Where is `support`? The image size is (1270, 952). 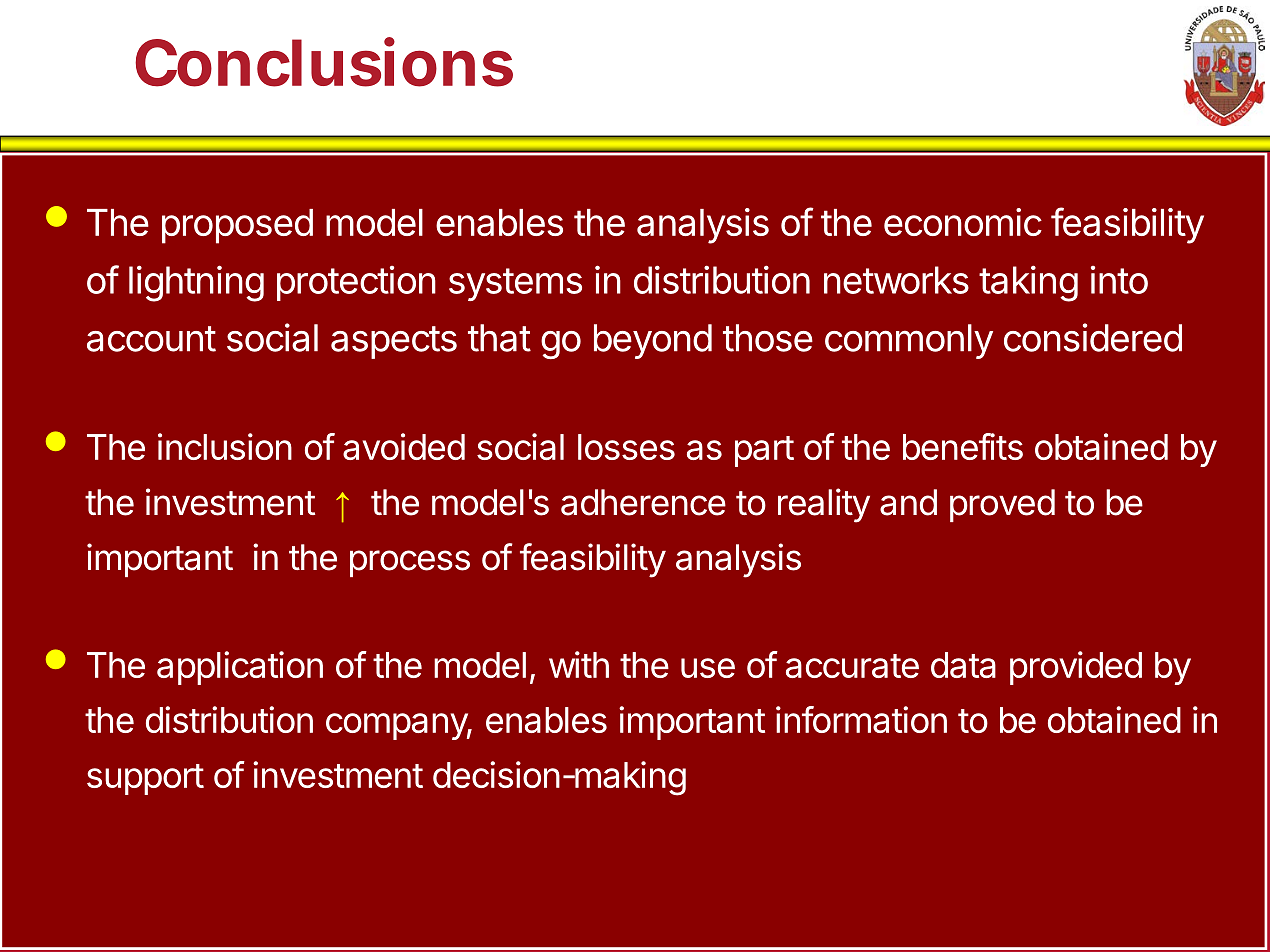 support is located at coordinates (145, 779).
